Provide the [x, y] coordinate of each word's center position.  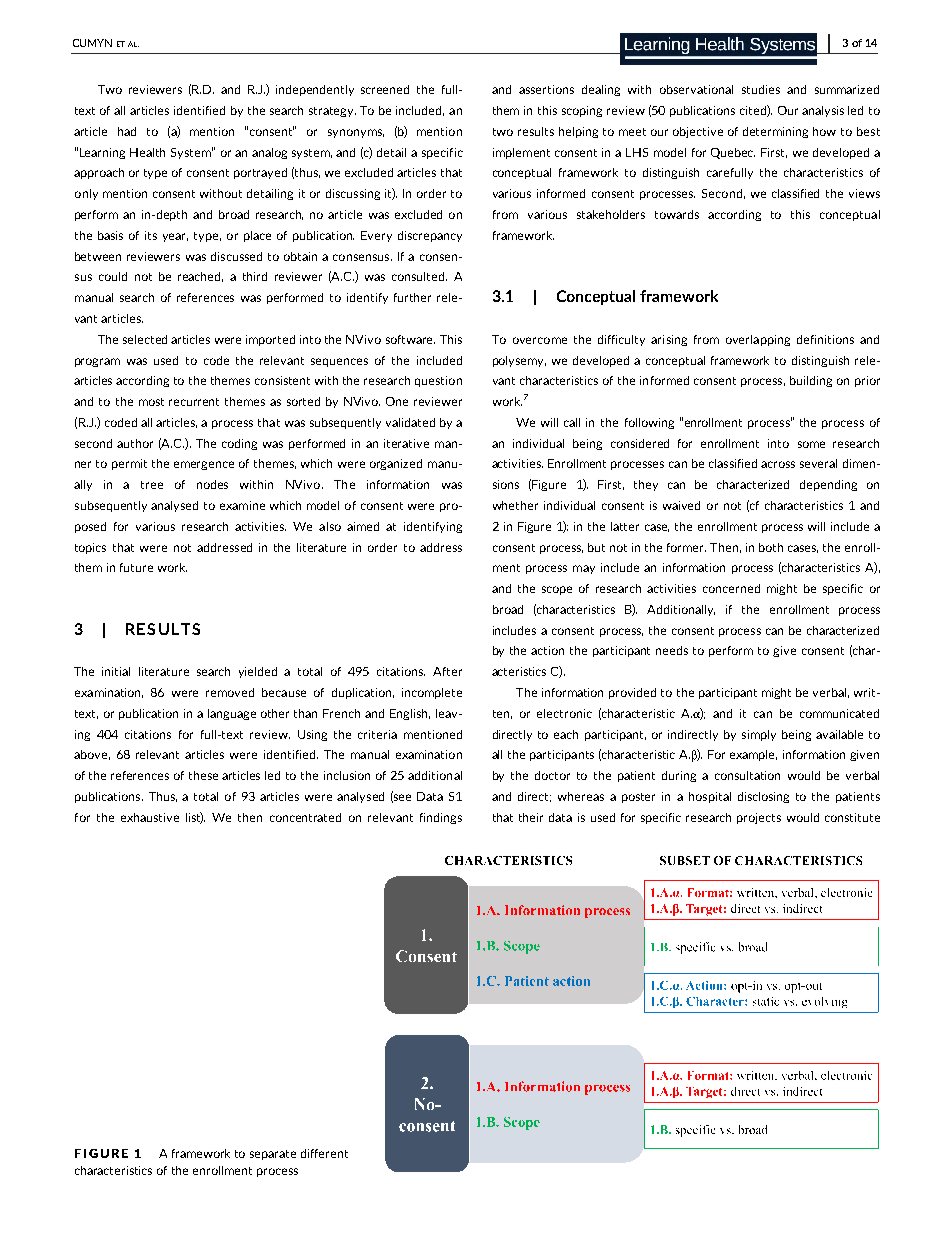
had [127, 131]
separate [273, 1155]
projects [759, 818]
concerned [731, 588]
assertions [546, 89]
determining [775, 132]
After [447, 671]
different [324, 1153]
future [136, 567]
